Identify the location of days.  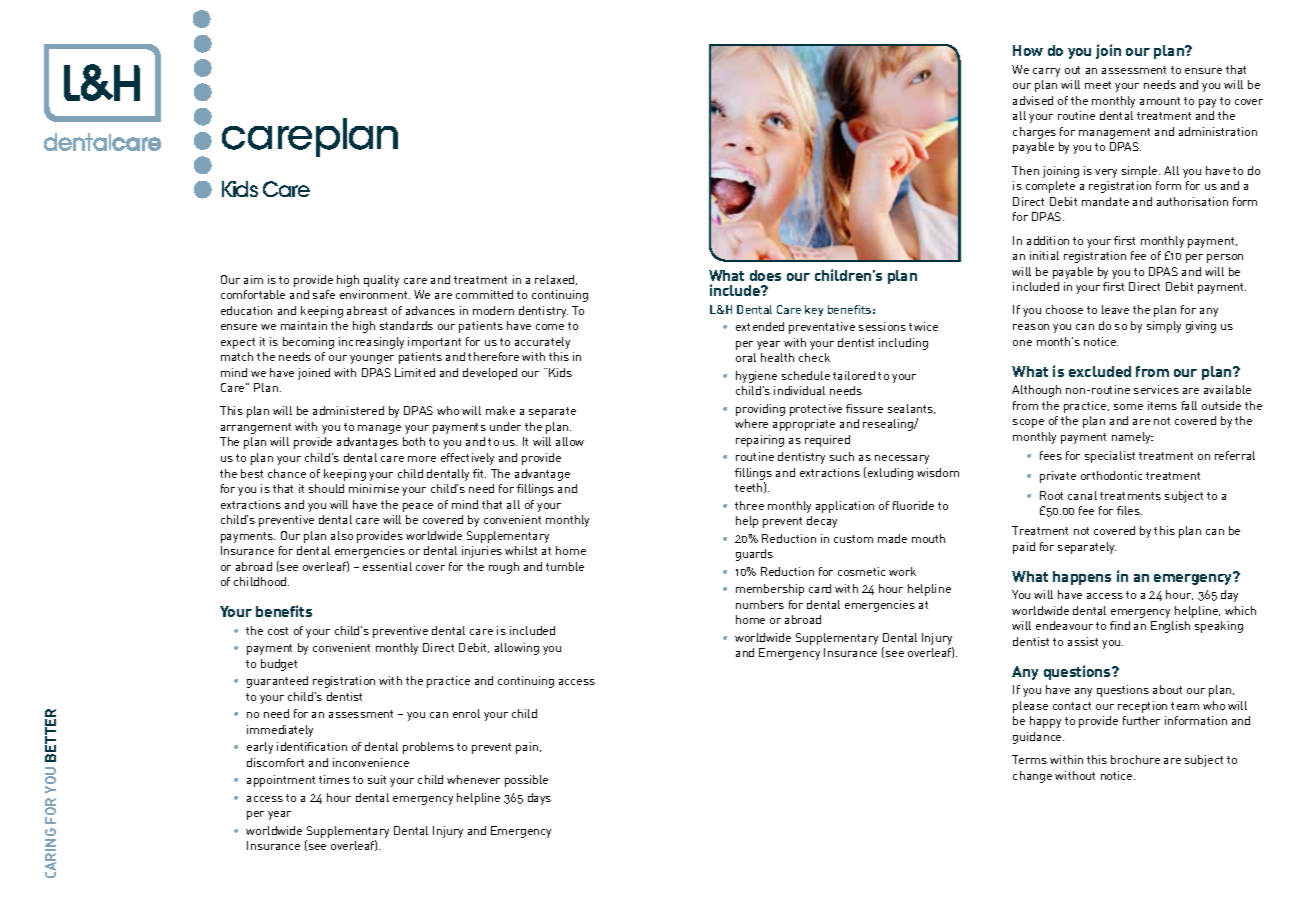
(539, 799).
